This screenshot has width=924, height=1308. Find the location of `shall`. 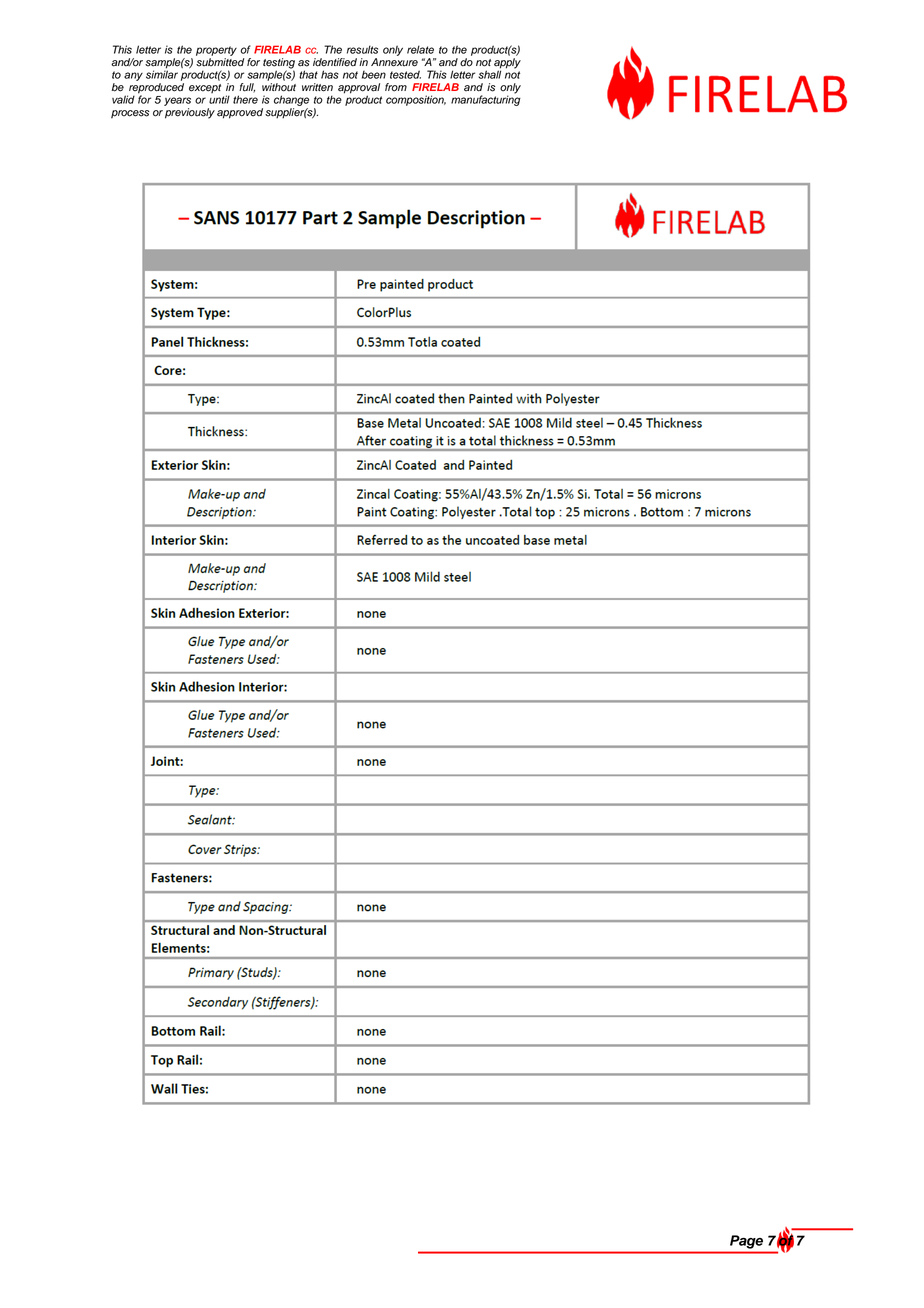

shall is located at coordinates (489, 73).
